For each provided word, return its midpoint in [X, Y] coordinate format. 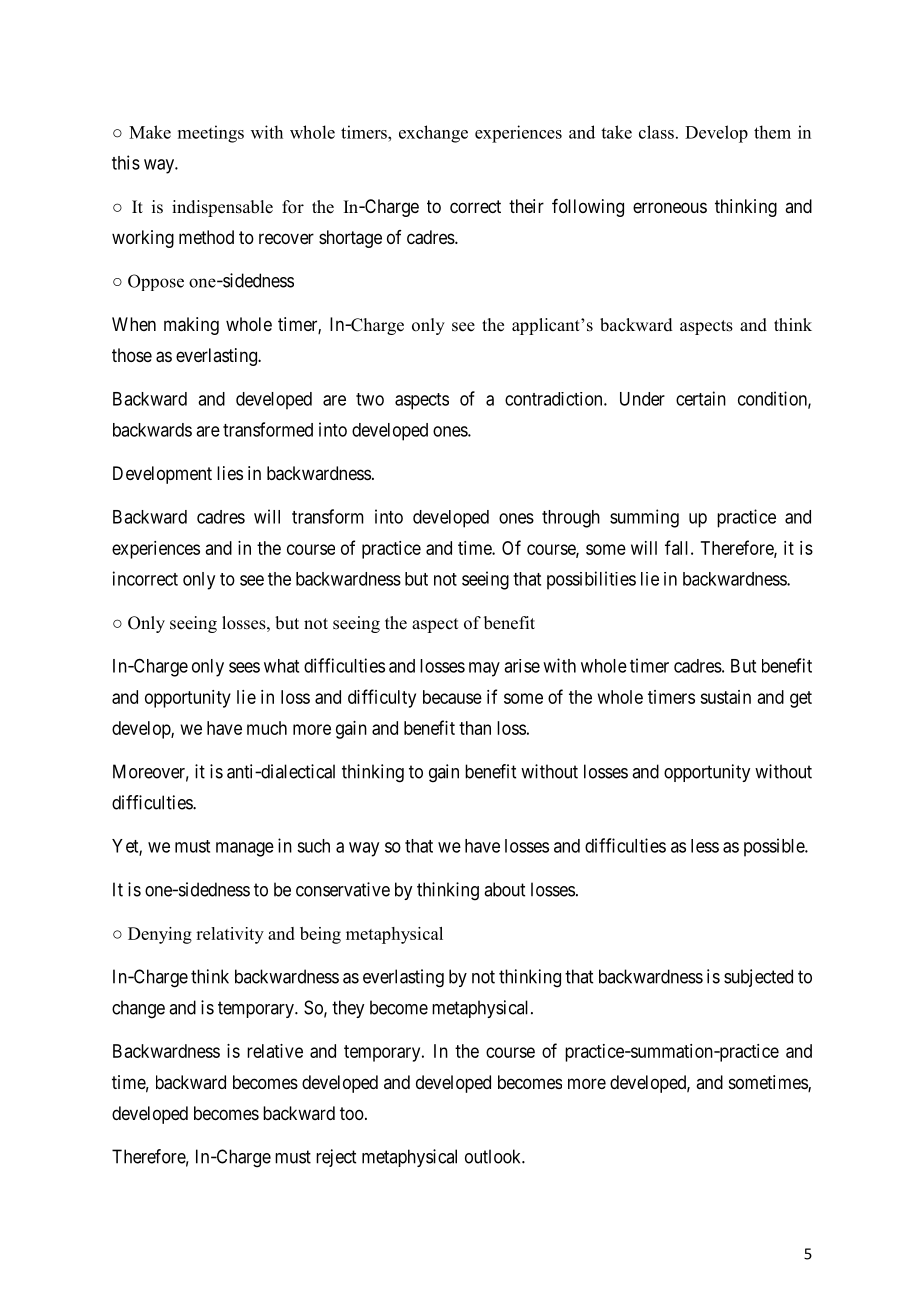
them [772, 132]
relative [275, 1051]
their [526, 206]
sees [244, 667]
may [484, 669]
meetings [211, 134]
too [352, 1113]
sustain [725, 697]
